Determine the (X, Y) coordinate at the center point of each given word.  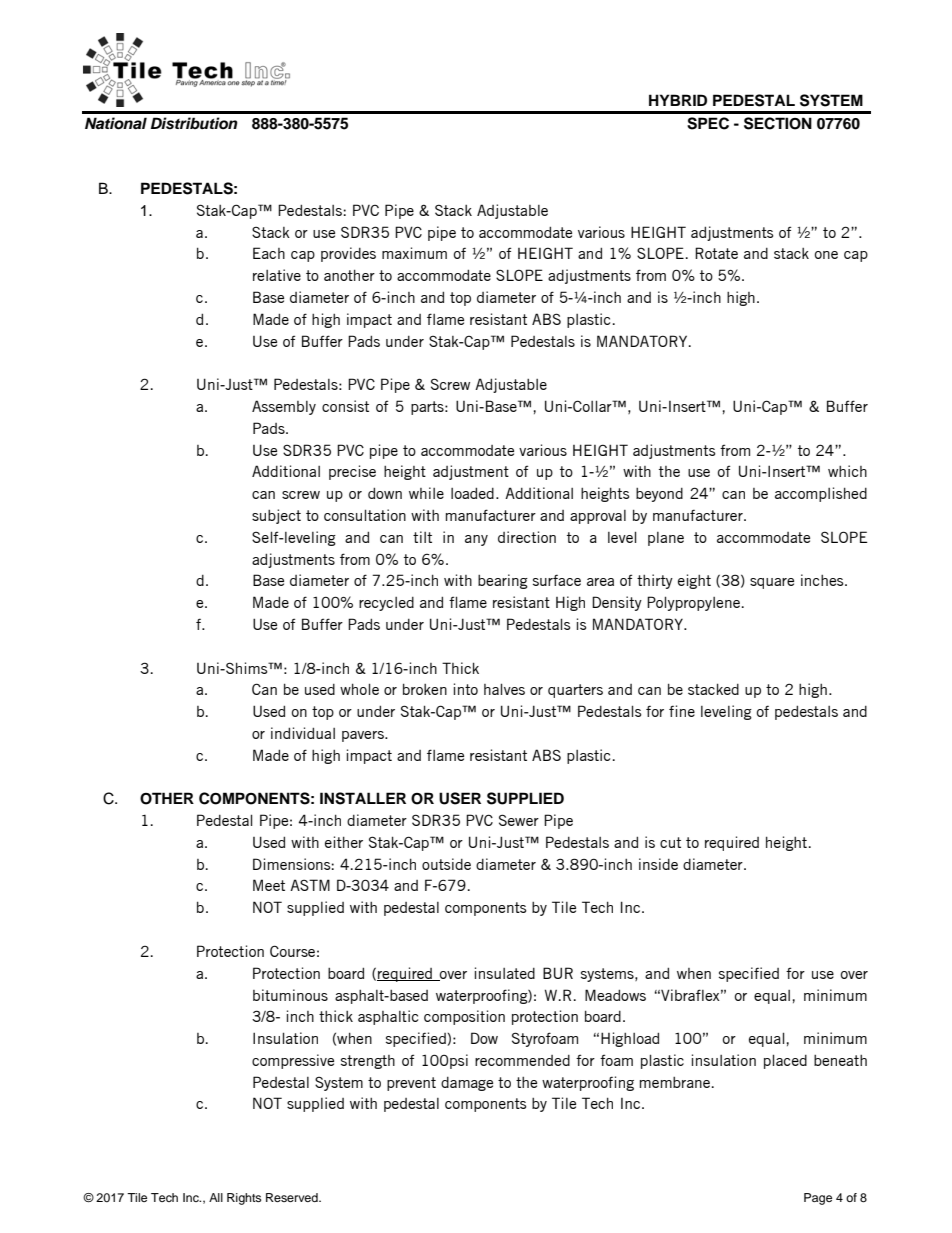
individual (303, 733)
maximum (414, 253)
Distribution (194, 123)
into (466, 689)
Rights (244, 1199)
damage (467, 1084)
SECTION (778, 123)
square (772, 583)
